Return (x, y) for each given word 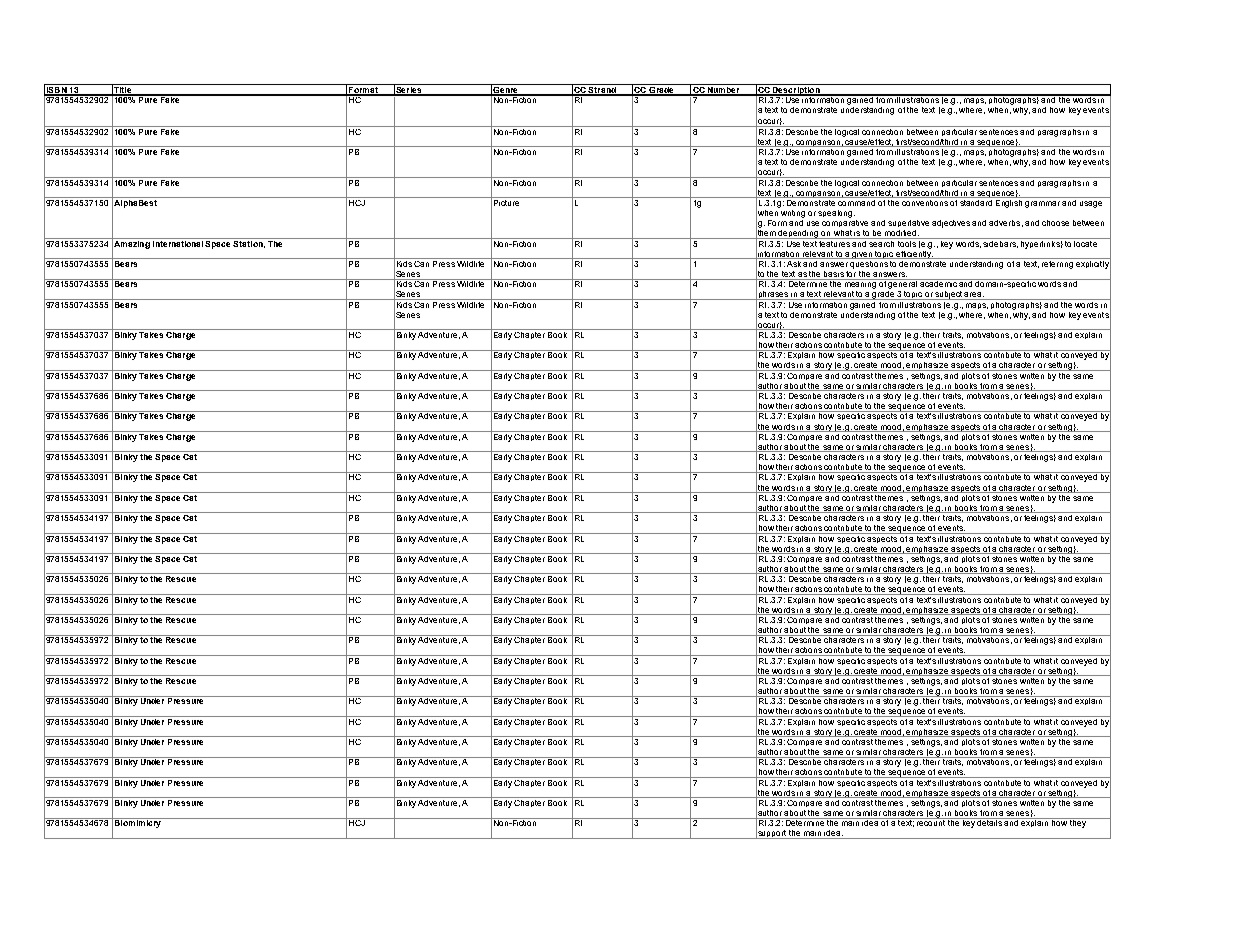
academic (939, 283)
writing (792, 212)
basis (833, 275)
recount (931, 822)
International (178, 242)
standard (977, 201)
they (1078, 823)
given (862, 255)
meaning (861, 285)
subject (949, 295)
